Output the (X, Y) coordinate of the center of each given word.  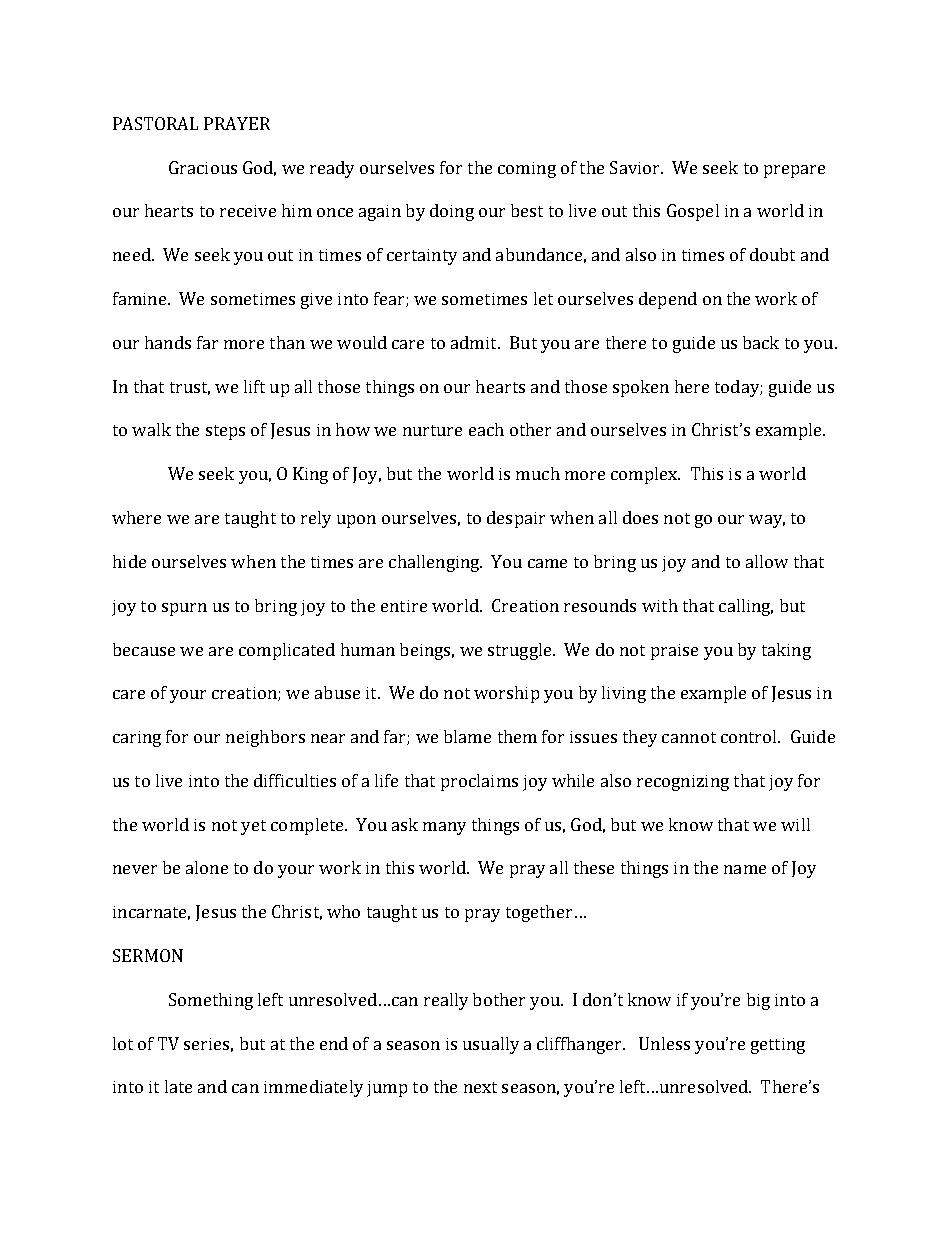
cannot (689, 737)
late (178, 1086)
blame (467, 736)
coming (527, 170)
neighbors (265, 738)
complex (645, 475)
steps (225, 432)
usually (491, 1045)
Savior (636, 167)
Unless (664, 1043)
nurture (432, 430)
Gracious (203, 167)
